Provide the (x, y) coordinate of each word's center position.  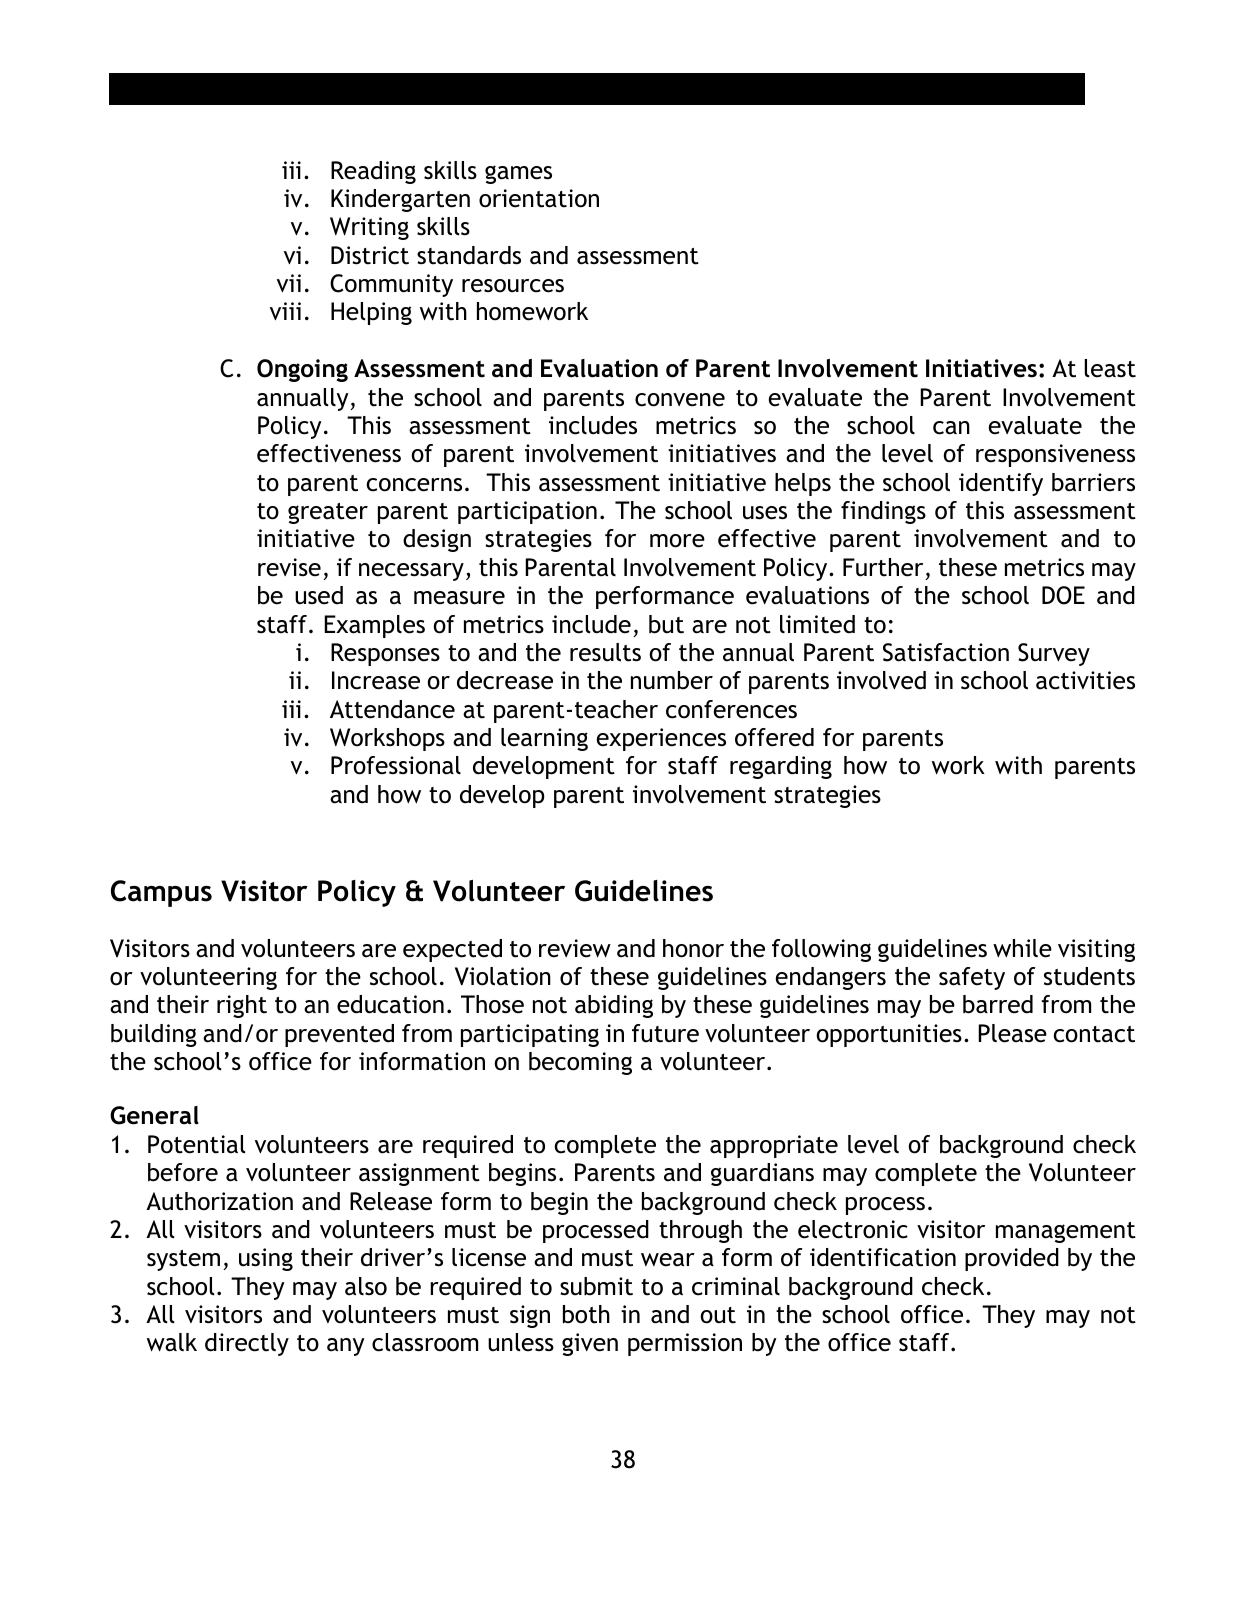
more (677, 541)
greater (328, 513)
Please (1012, 1033)
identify (1001, 484)
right (242, 1006)
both (586, 1314)
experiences (661, 739)
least (1110, 368)
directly (247, 1344)
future (665, 1033)
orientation (539, 198)
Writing (369, 228)
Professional (396, 765)
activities (1085, 680)
